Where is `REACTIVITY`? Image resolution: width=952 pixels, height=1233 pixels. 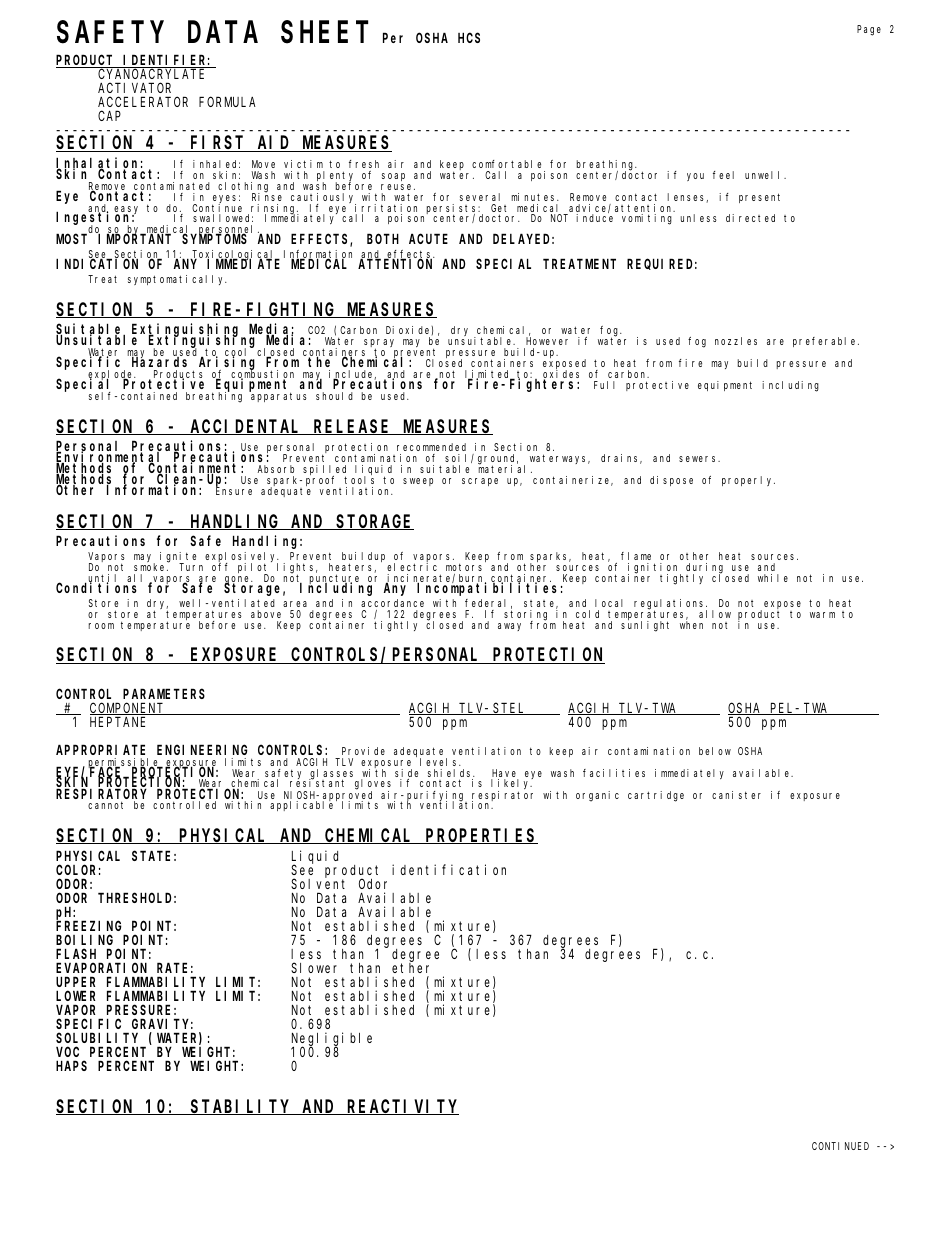 REACTIVITY is located at coordinates (402, 1107).
